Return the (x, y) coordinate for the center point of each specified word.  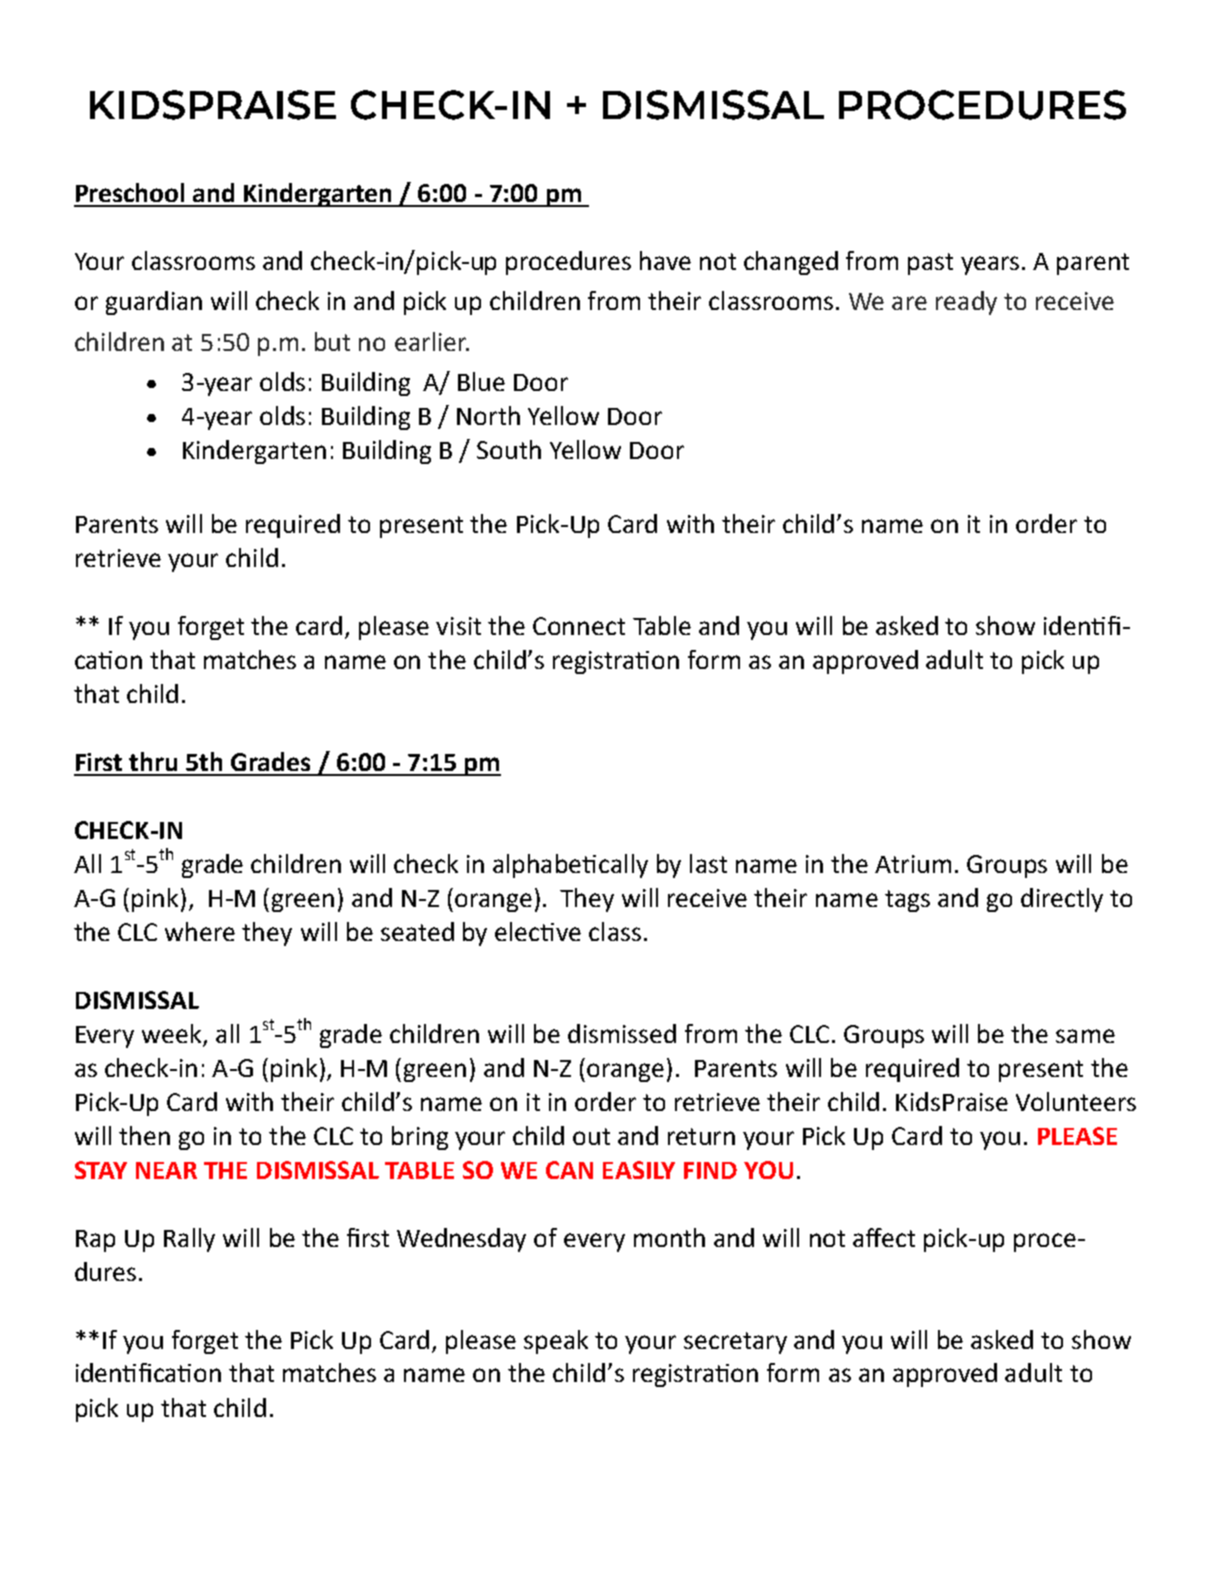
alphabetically (570, 866)
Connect (579, 626)
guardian (154, 303)
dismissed (622, 1033)
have (665, 260)
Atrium (913, 864)
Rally (189, 1240)
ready (966, 303)
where (200, 931)
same (1085, 1036)
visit (458, 626)
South (509, 449)
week (171, 1033)
